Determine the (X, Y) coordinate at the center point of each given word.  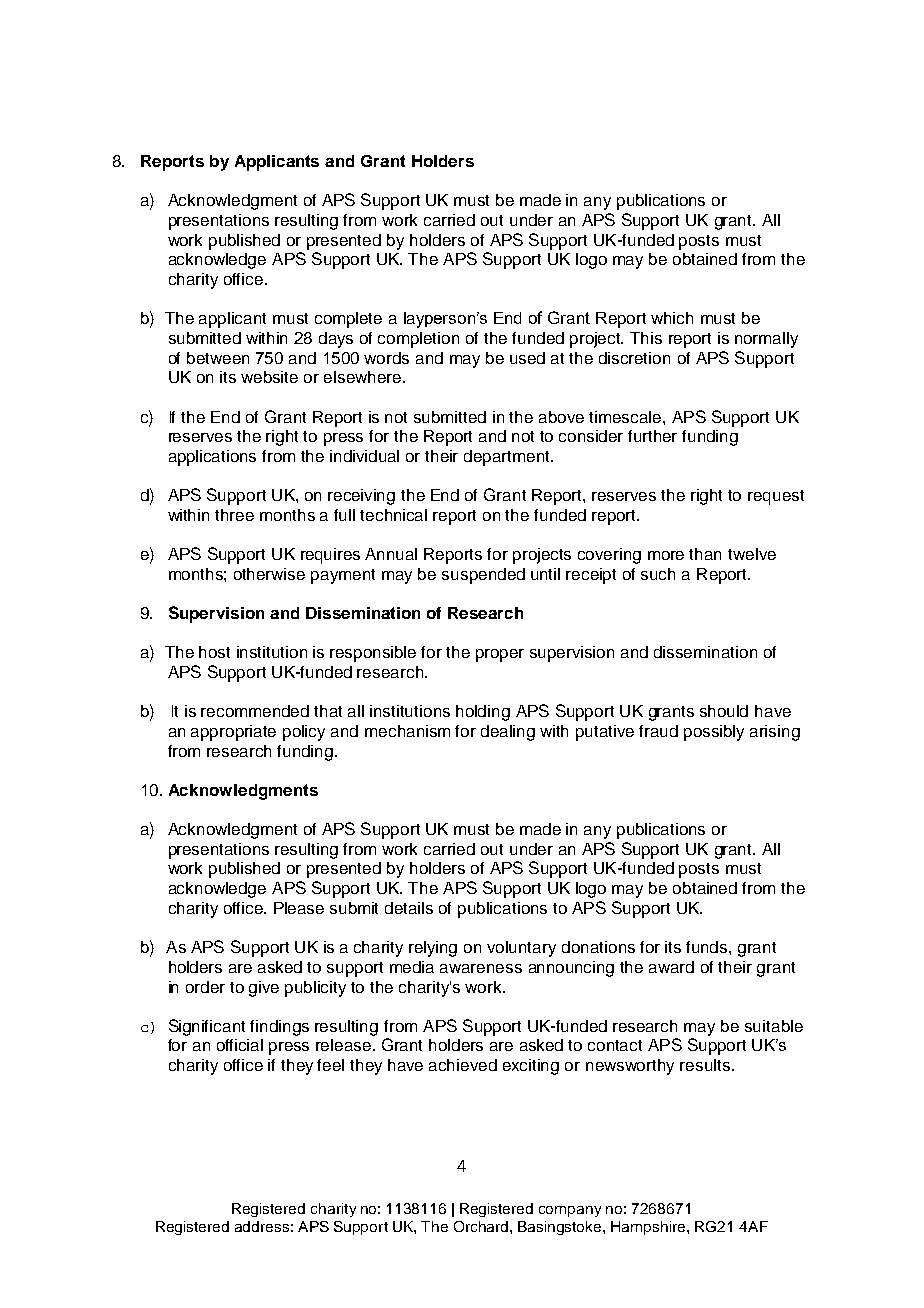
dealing (508, 733)
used (527, 358)
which (672, 318)
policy (304, 733)
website (269, 377)
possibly (714, 733)
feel (330, 1065)
